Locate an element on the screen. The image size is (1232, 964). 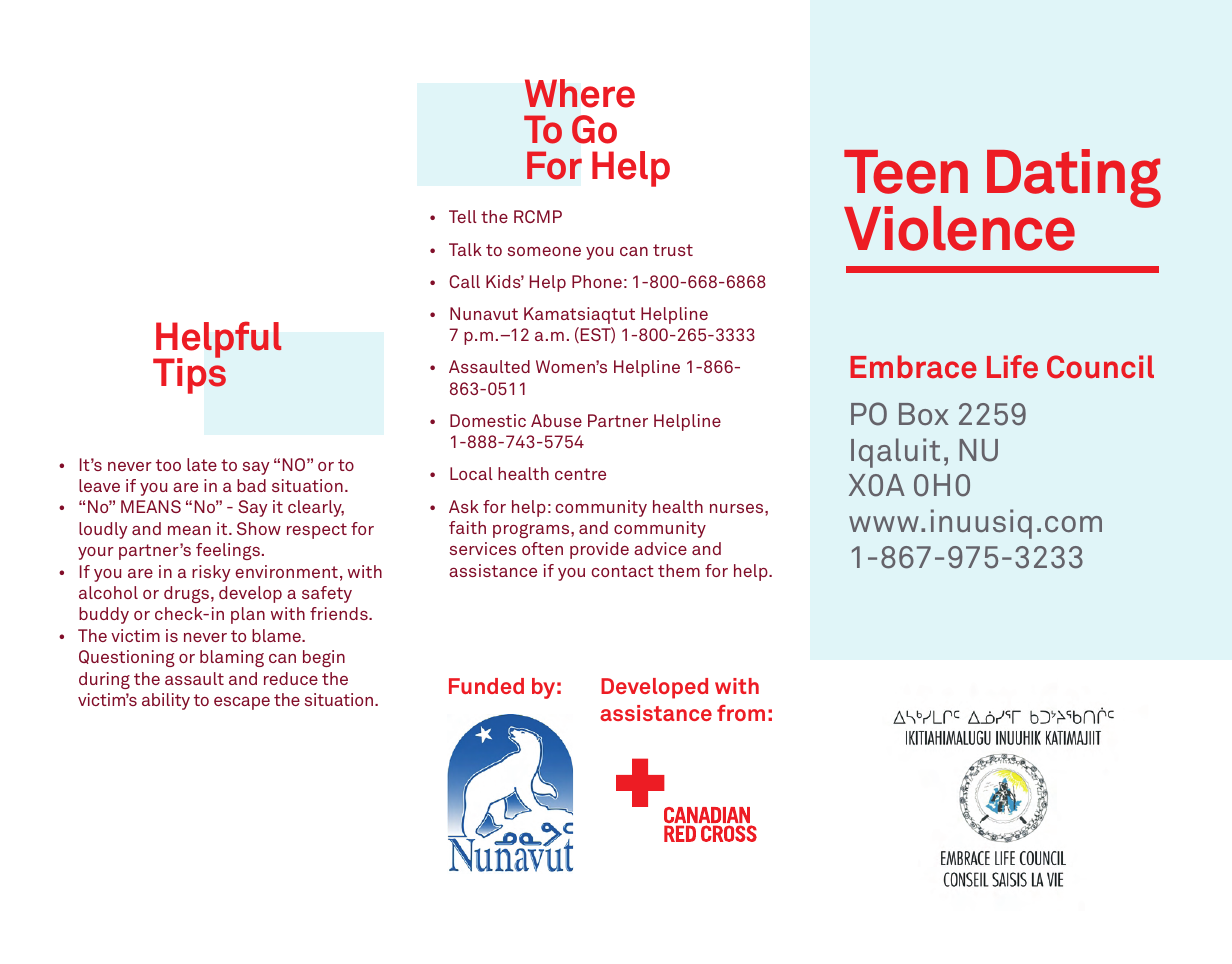
Where is located at coordinates (580, 93).
